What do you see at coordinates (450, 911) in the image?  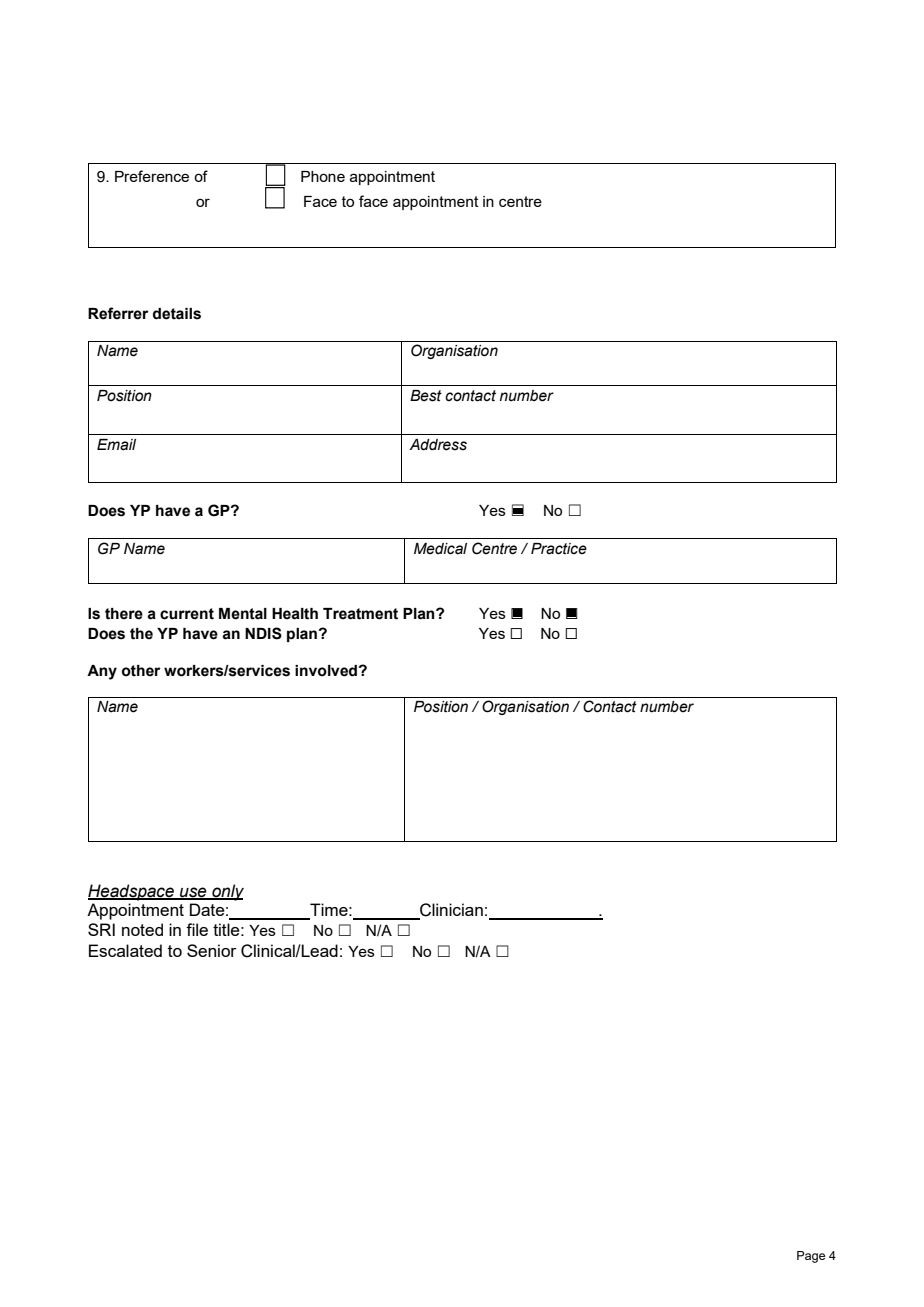 I see `Clinician` at bounding box center [450, 911].
